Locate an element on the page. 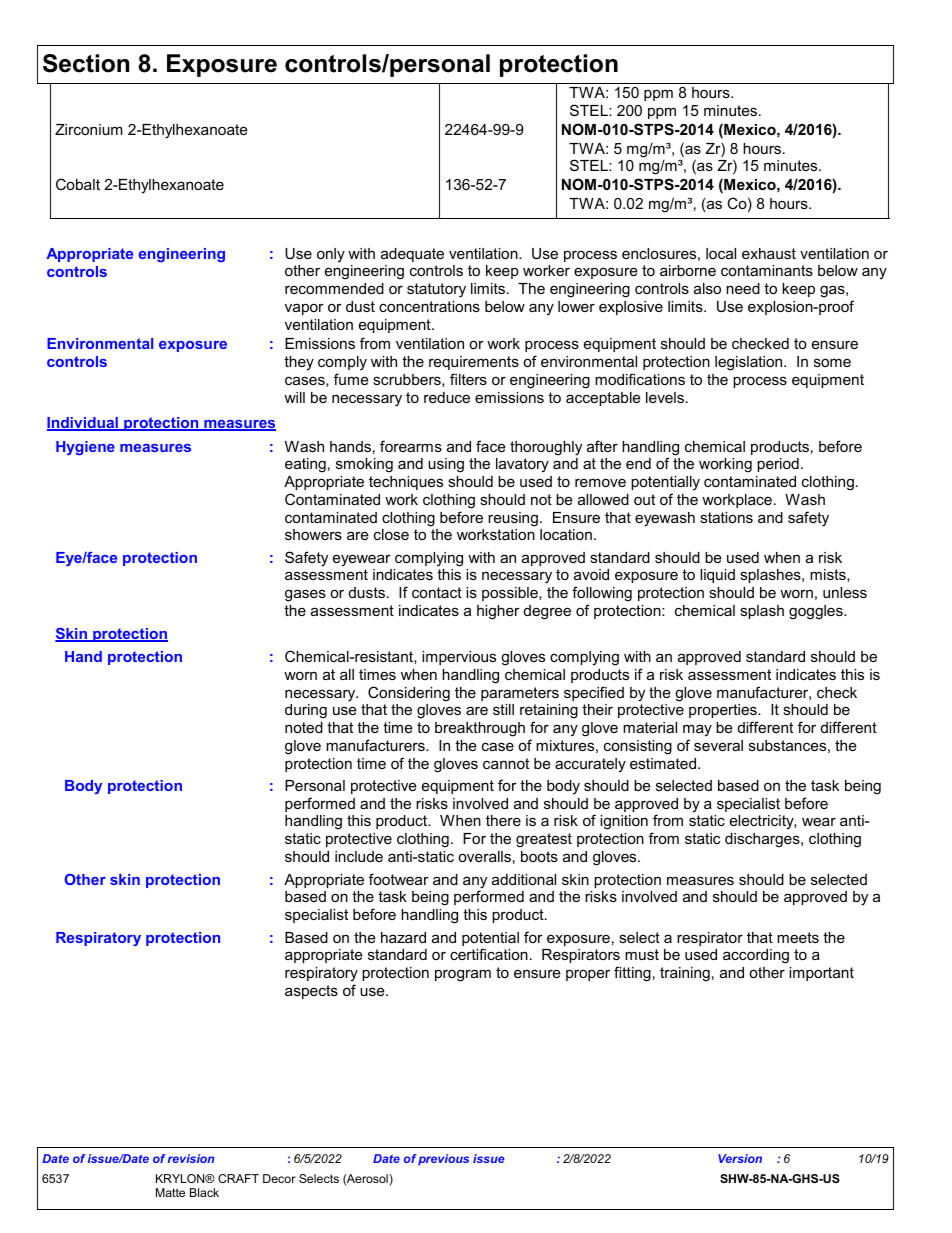  gases is located at coordinates (305, 595).
